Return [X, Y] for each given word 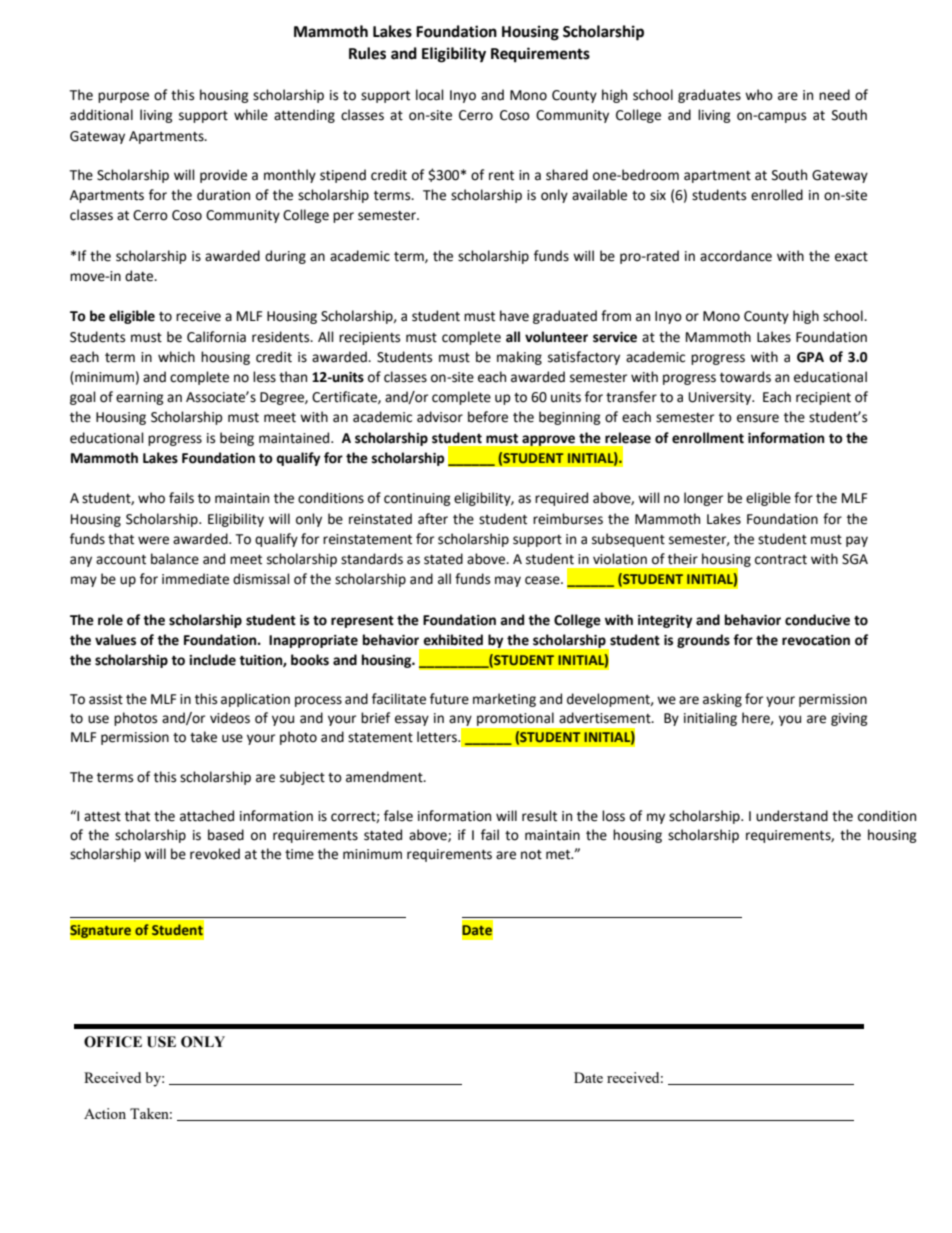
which [176, 357]
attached [207, 816]
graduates [709, 96]
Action [105, 1113]
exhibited [453, 640]
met [559, 855]
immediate [195, 579]
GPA [810, 357]
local [430, 95]
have [514, 316]
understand [792, 816]
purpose [123, 97]
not [531, 855]
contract [781, 560]
